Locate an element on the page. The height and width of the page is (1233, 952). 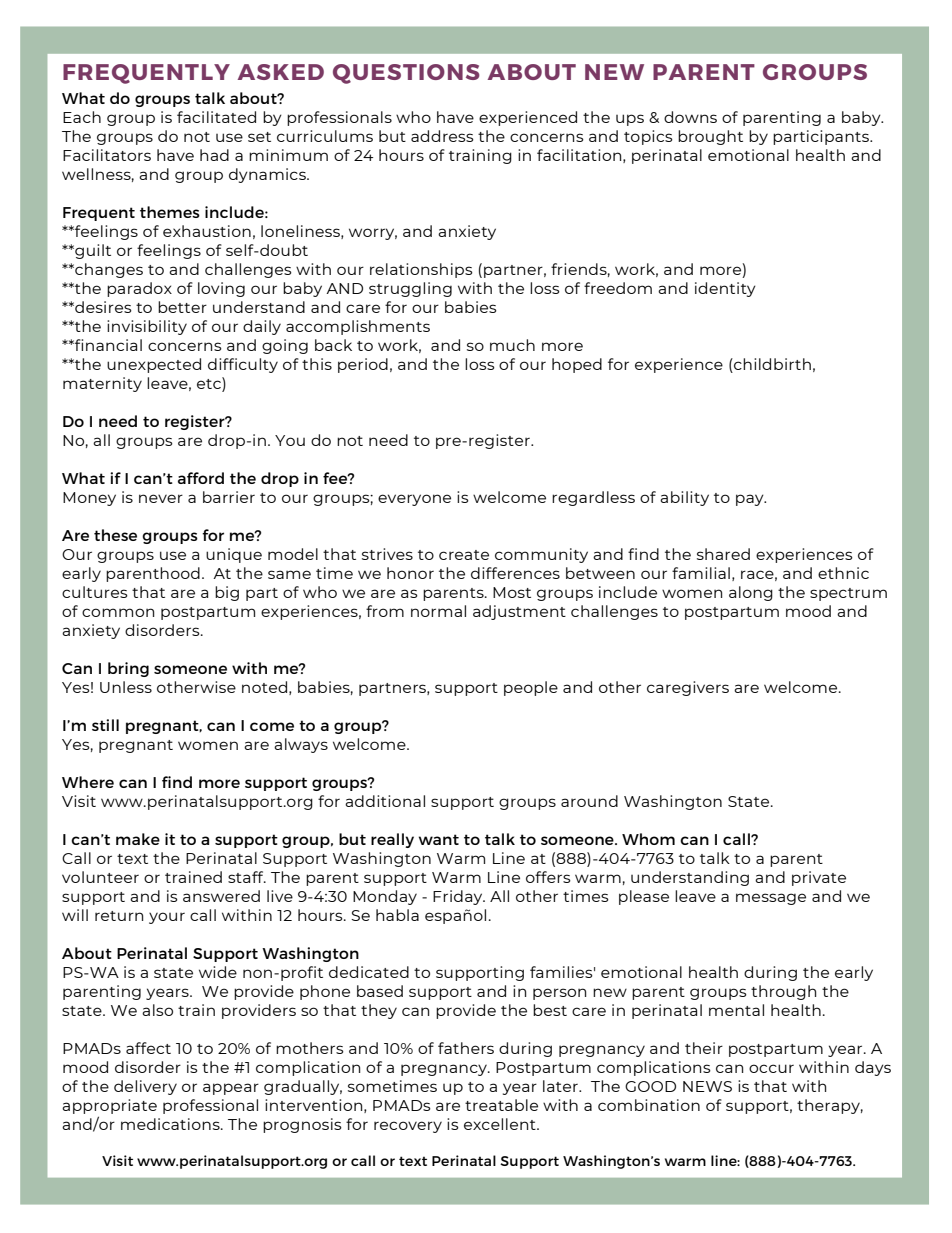
treatable is located at coordinates (501, 1105).
